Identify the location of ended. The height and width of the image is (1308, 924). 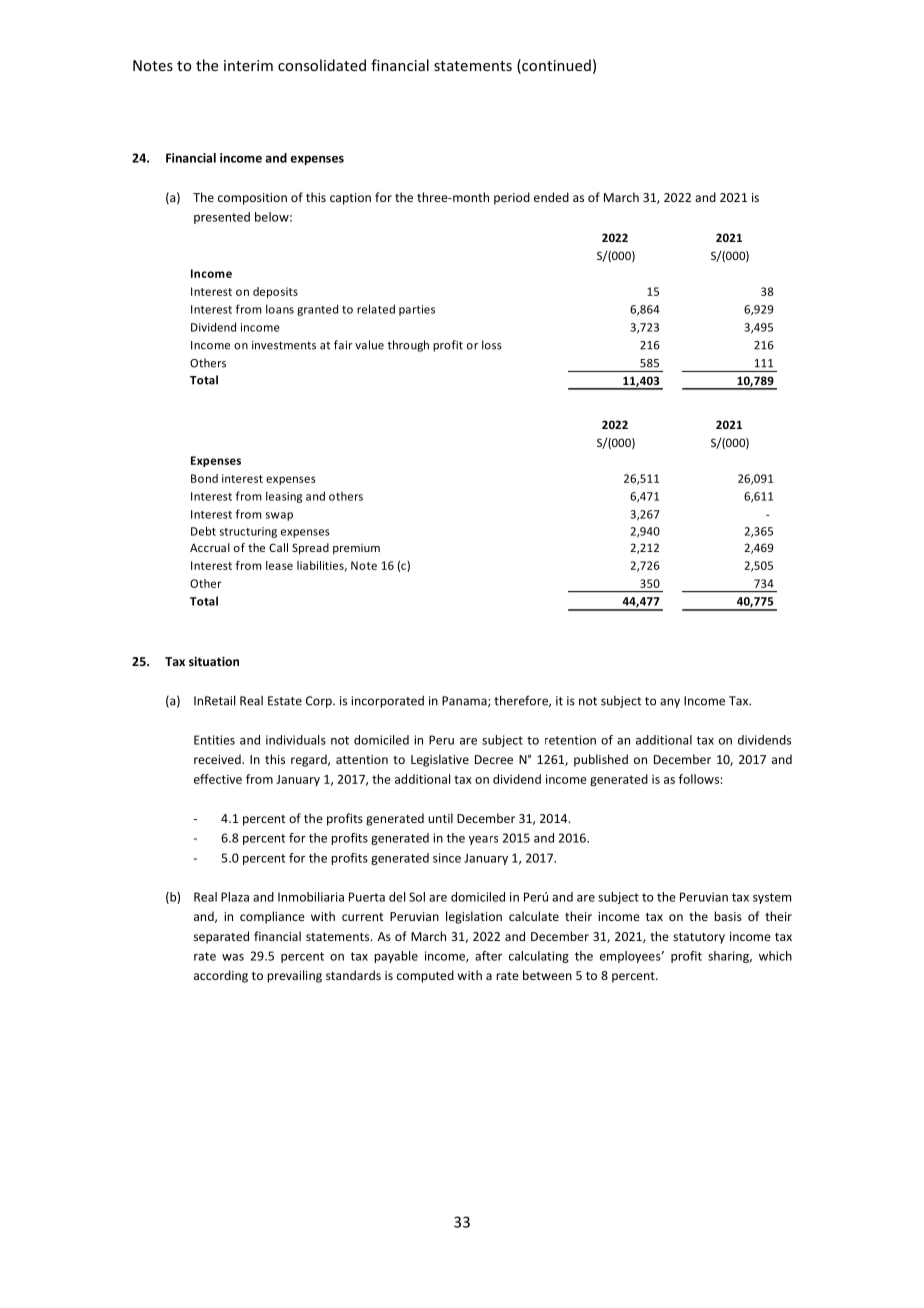
(551, 197).
